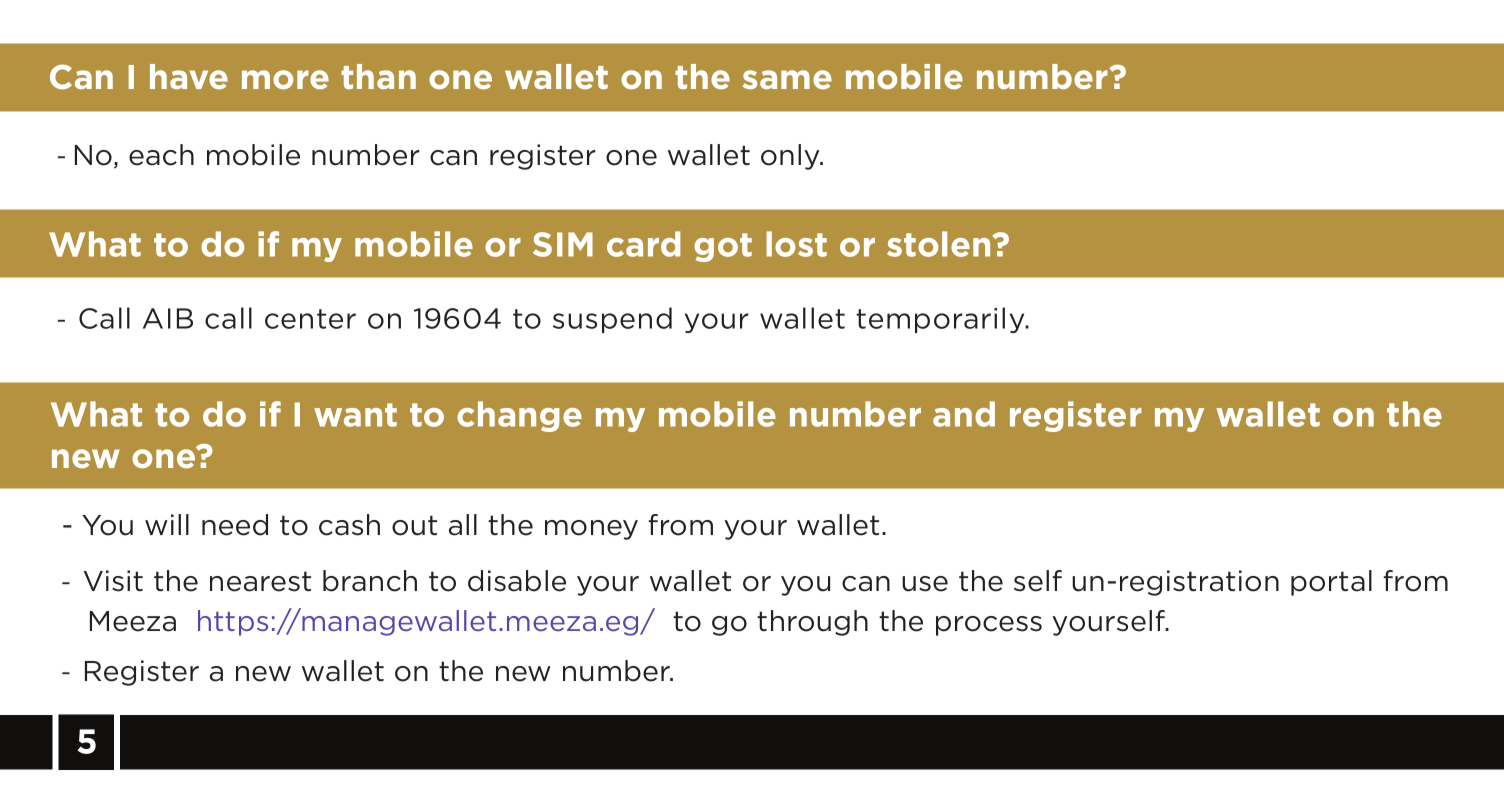  I want to click on center, so click(310, 319).
